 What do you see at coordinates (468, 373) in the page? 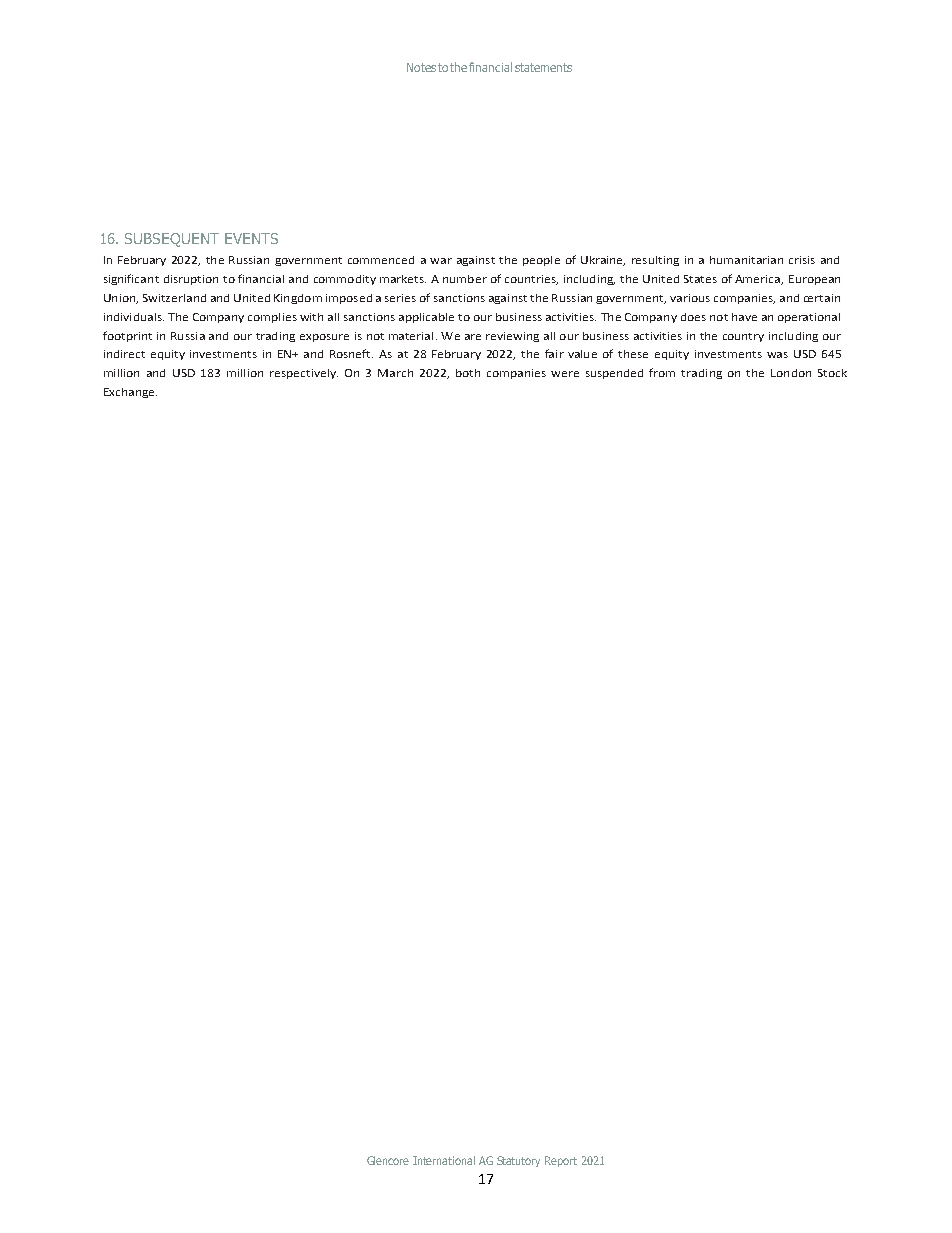
I see `both` at bounding box center [468, 373].
